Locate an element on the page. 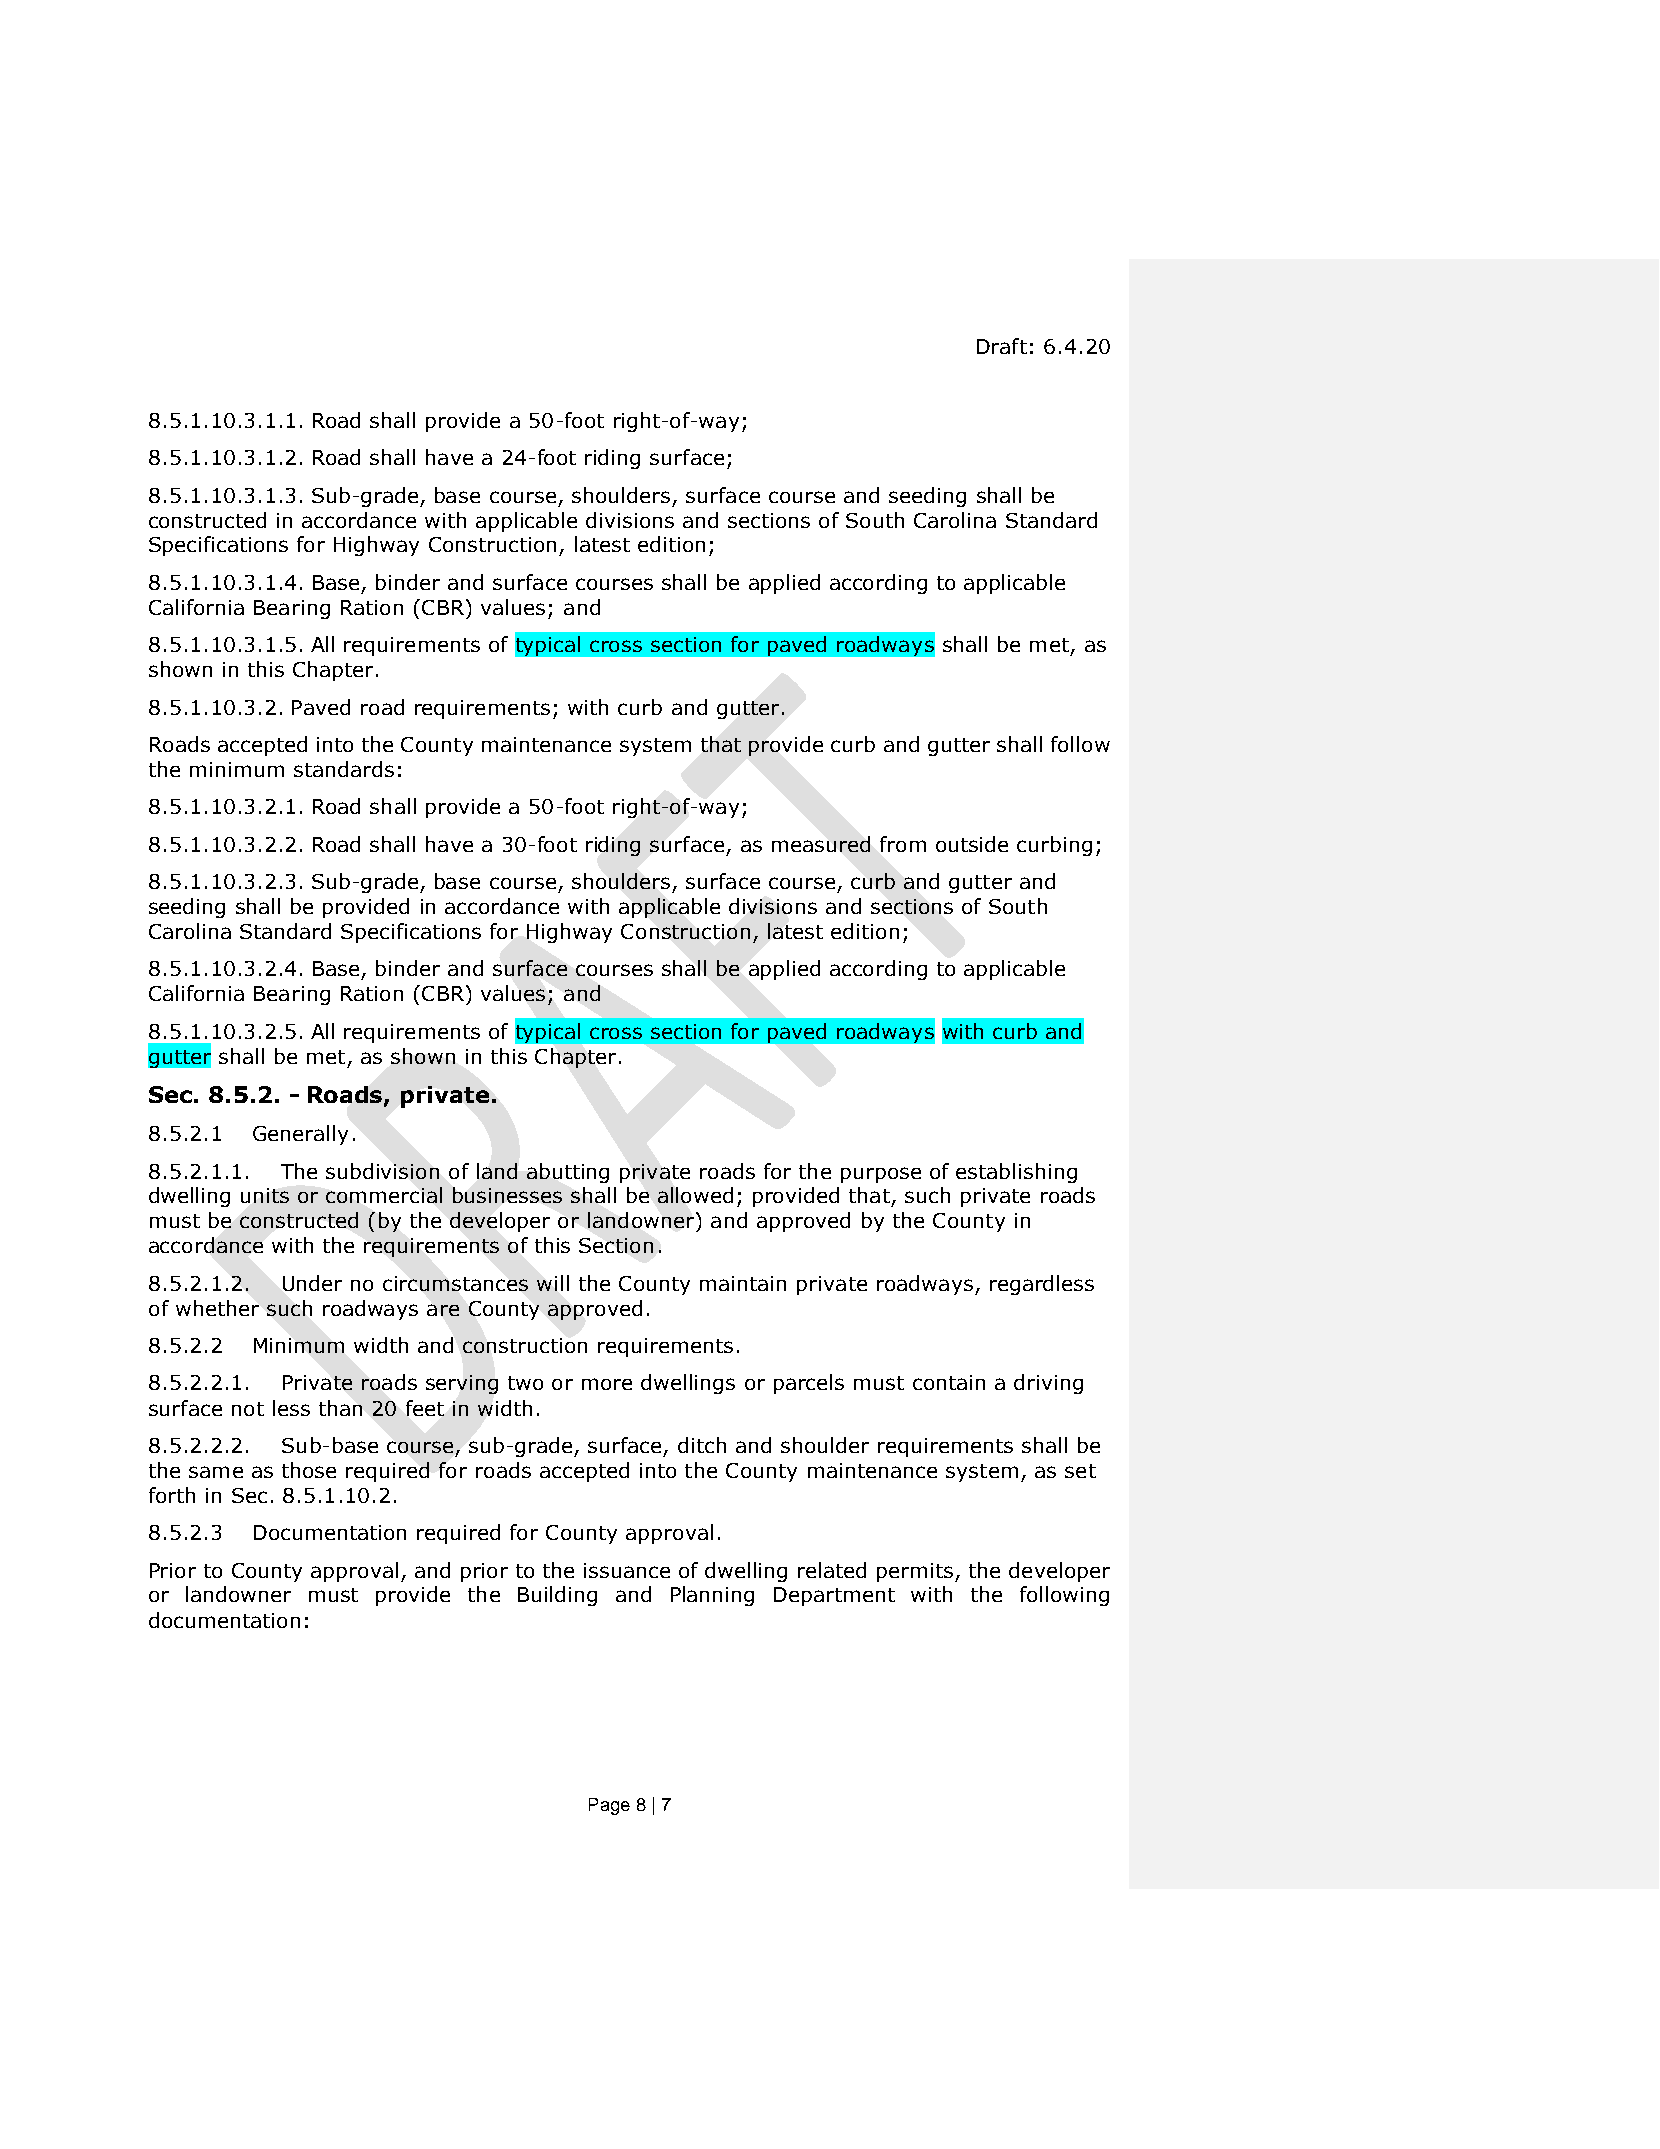  contain is located at coordinates (949, 1382).
